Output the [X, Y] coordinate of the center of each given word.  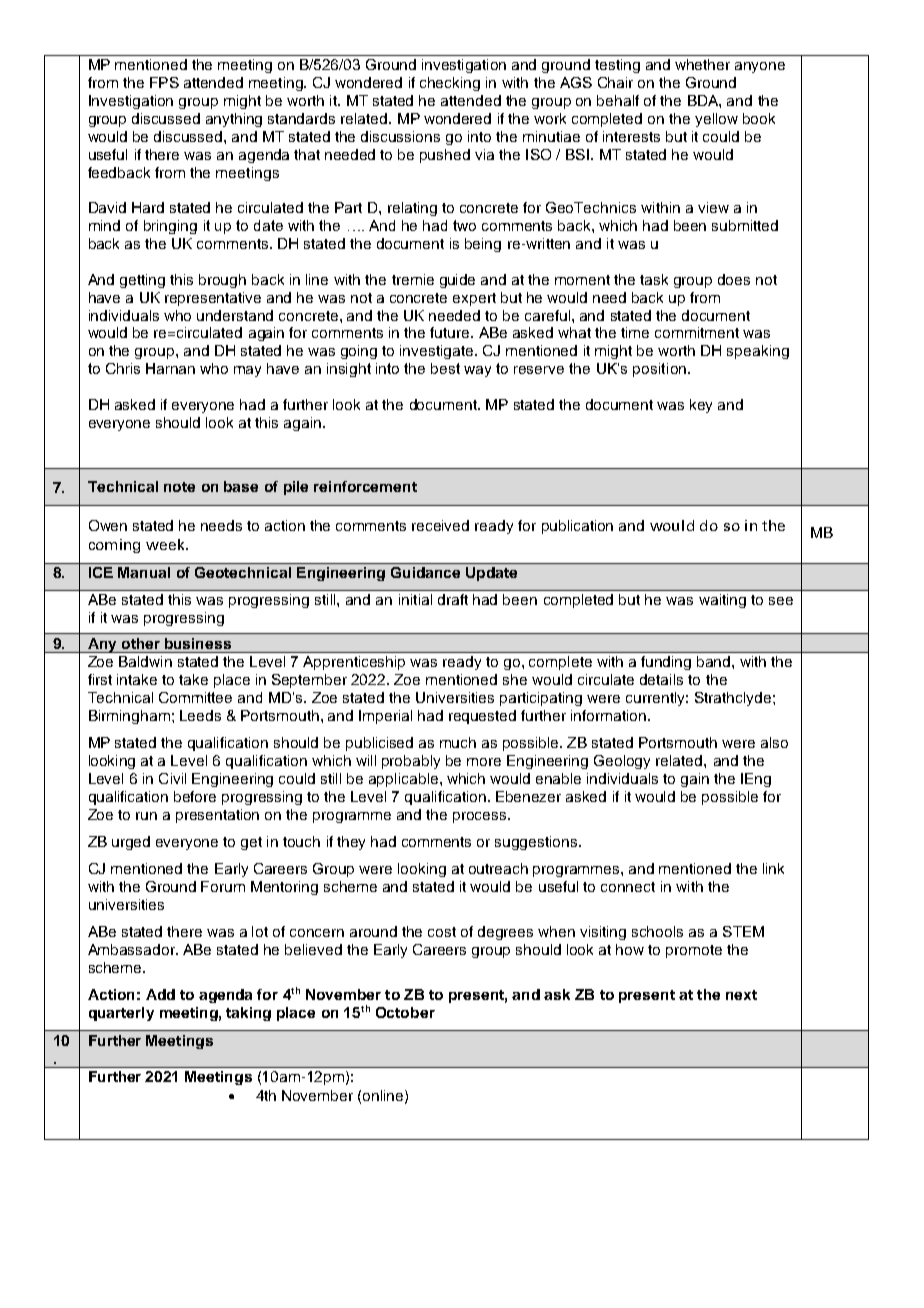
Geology [622, 762]
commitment [697, 332]
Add [160, 994]
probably [411, 762]
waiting [722, 601]
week [166, 544]
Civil [172, 778]
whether [702, 64]
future [451, 332]
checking [450, 84]
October [405, 1012]
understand [235, 315]
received [440, 525]
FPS [164, 82]
